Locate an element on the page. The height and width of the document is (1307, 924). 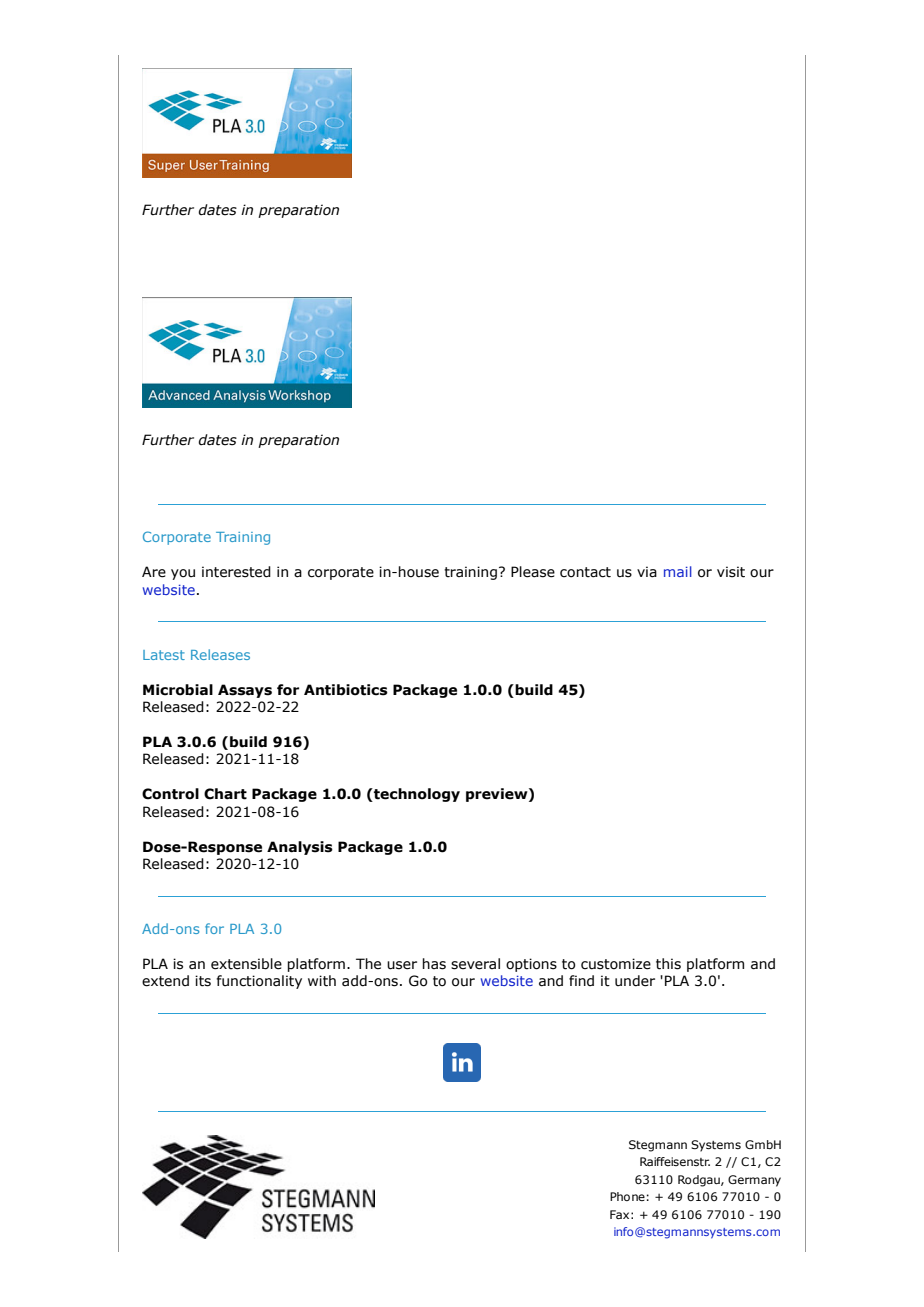
Phone is located at coordinates (627, 1196).
